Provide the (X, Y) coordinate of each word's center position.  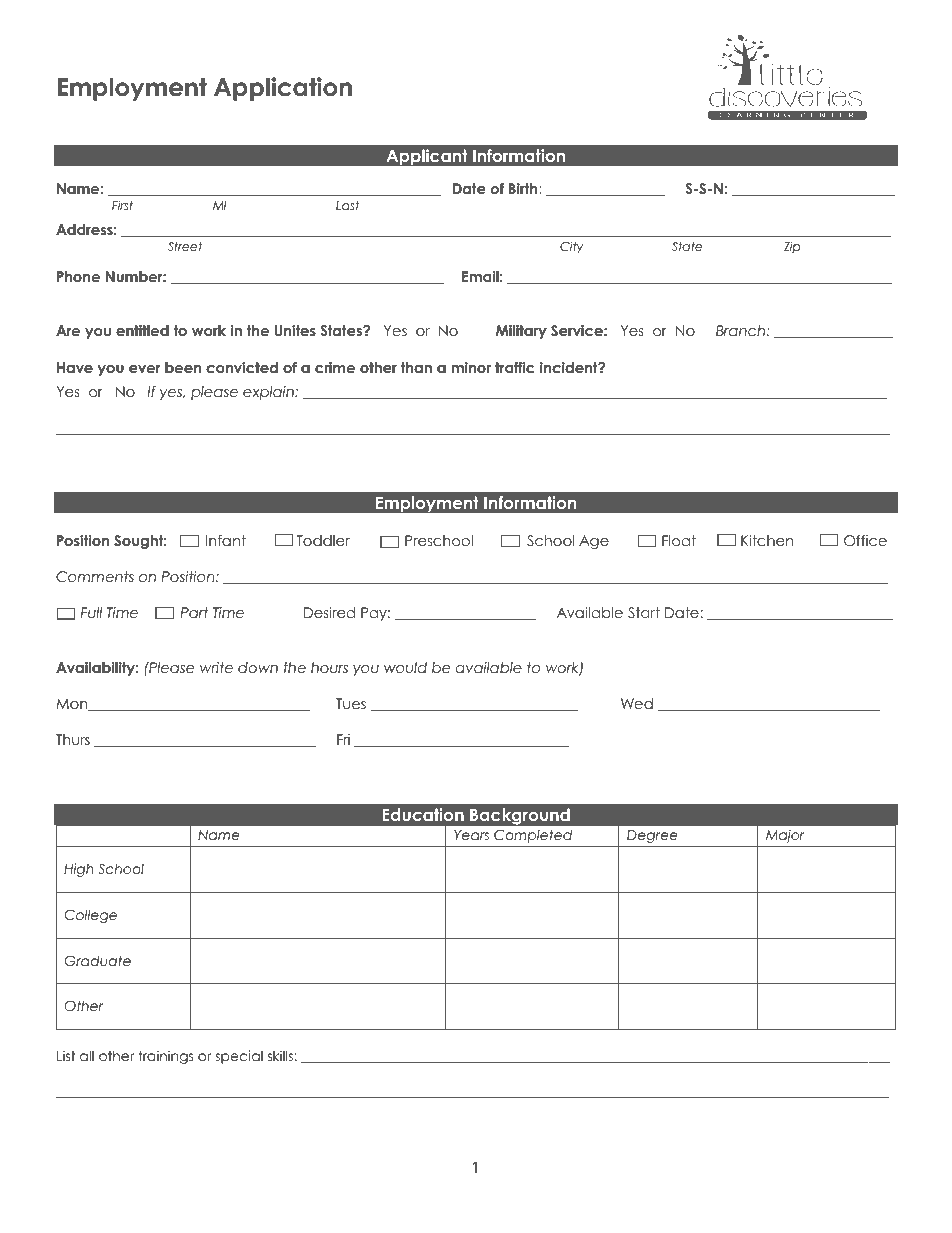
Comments (95, 577)
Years (471, 835)
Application (283, 89)
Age (594, 542)
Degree (652, 836)
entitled (142, 330)
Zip (792, 247)
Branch (741, 330)
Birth (524, 188)
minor (471, 367)
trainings (166, 1057)
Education (423, 814)
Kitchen (767, 540)
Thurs (73, 739)
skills (280, 1055)
